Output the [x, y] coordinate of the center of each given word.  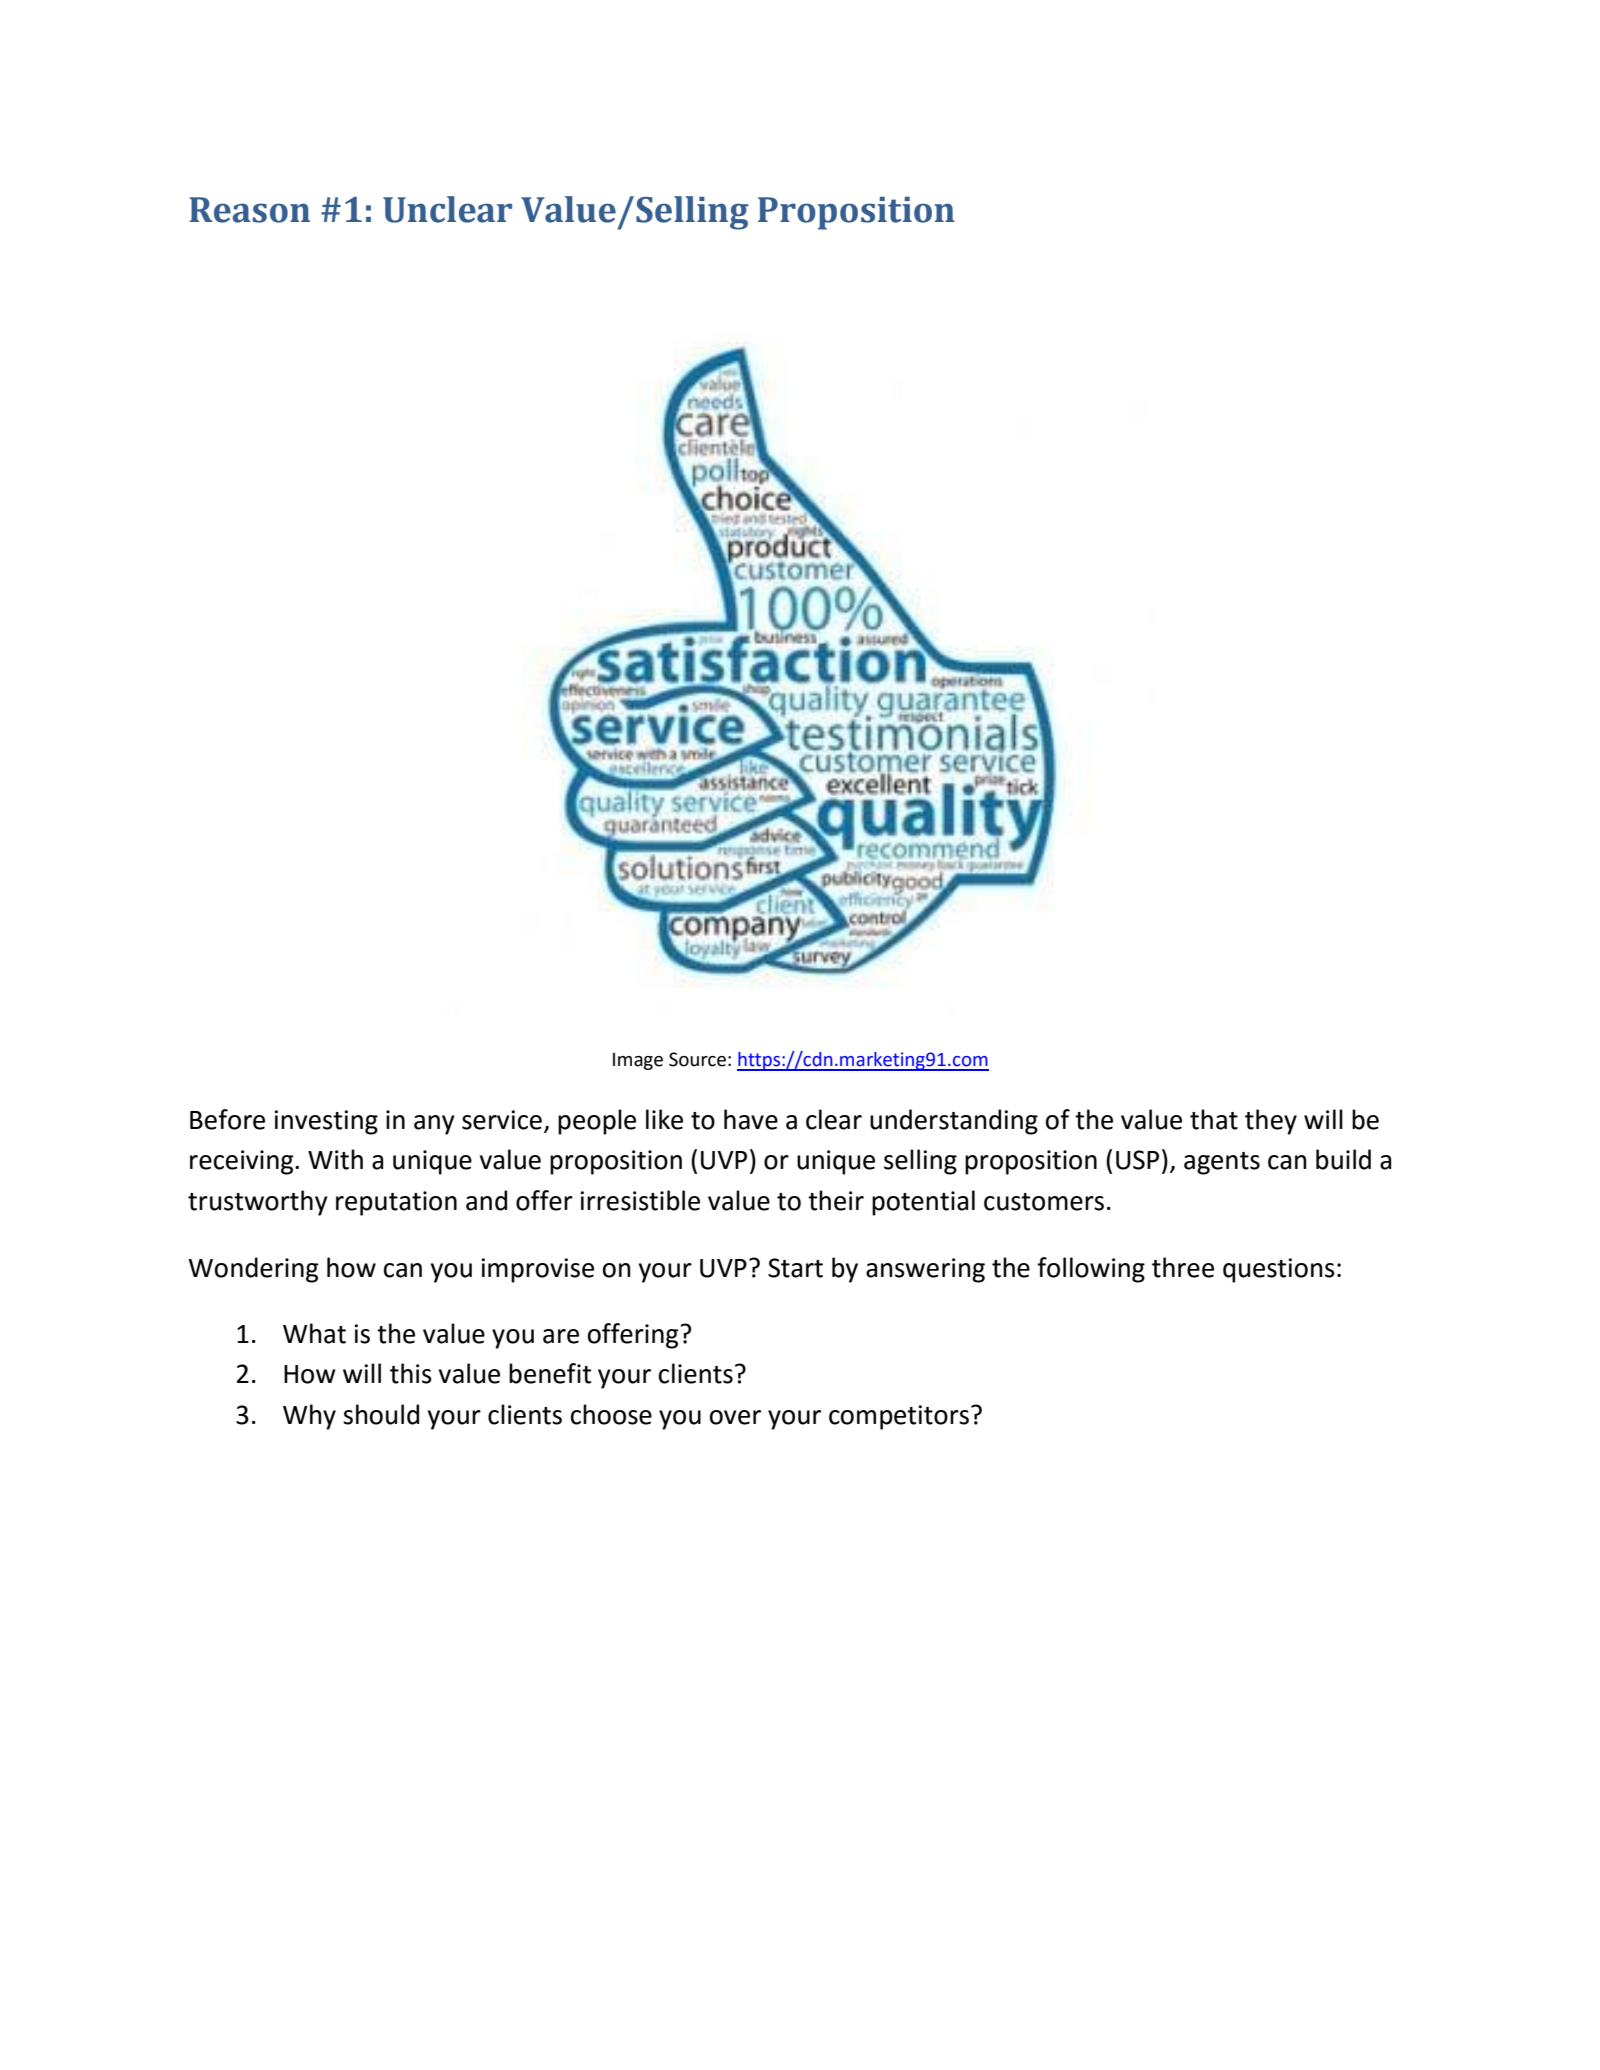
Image [638, 1061]
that [1214, 1119]
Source [697, 1059]
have [751, 1119]
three [1183, 1267]
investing [326, 1122]
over [735, 1417]
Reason [249, 210]
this [411, 1373]
